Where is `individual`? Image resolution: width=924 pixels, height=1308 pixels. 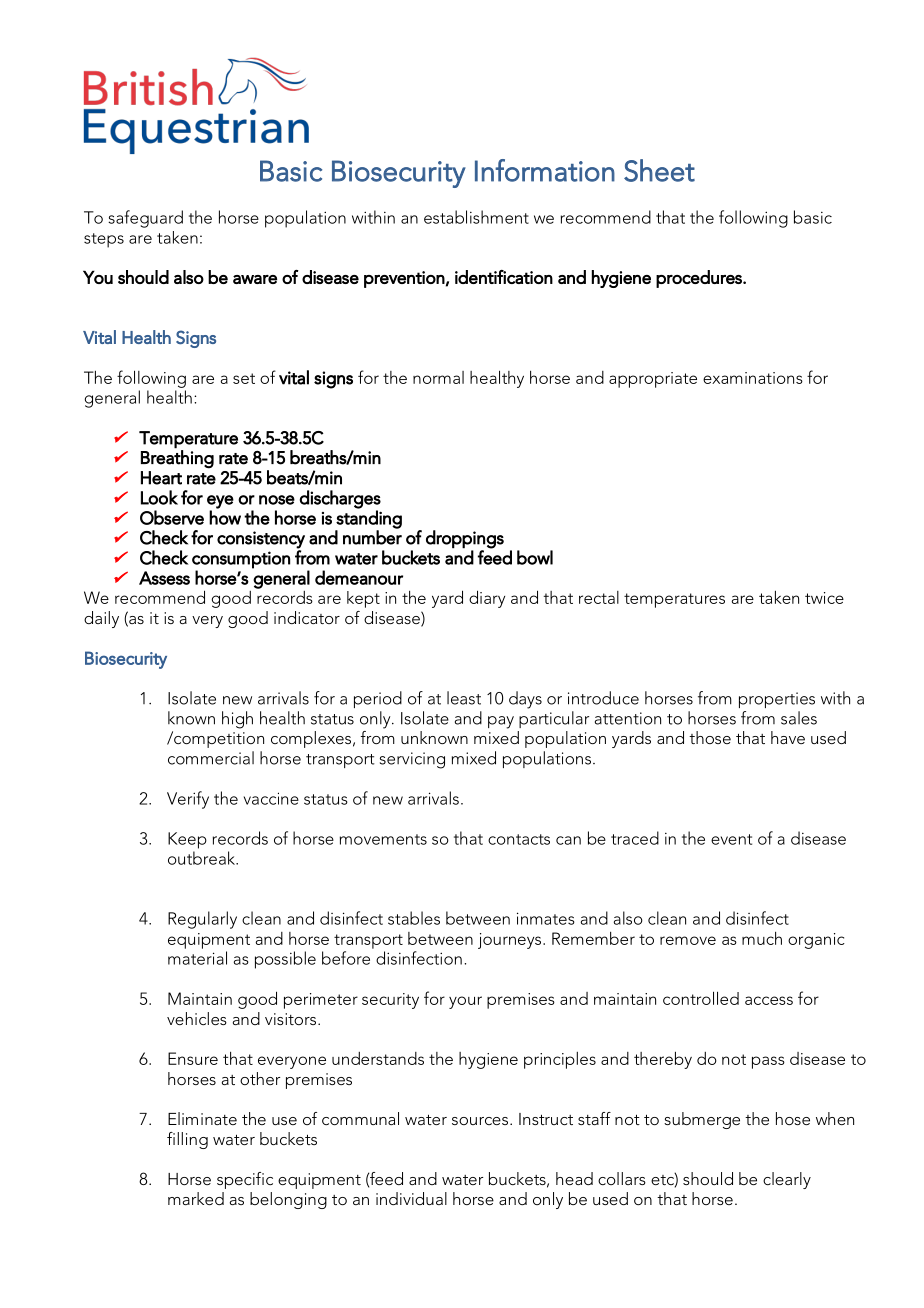
individual is located at coordinates (411, 1198).
